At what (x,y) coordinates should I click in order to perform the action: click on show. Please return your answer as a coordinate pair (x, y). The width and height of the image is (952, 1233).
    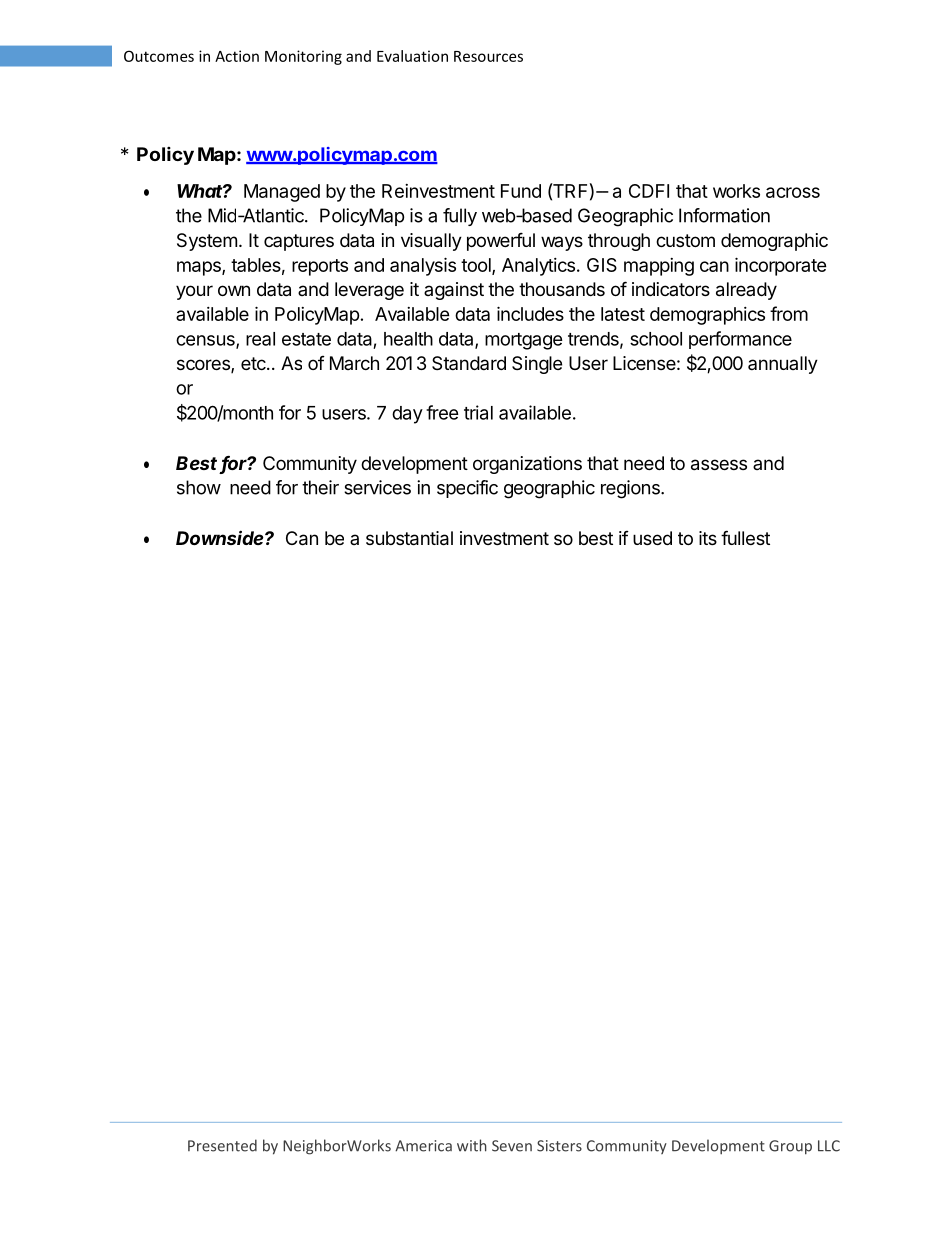
    Looking at the image, I should click on (199, 487).
